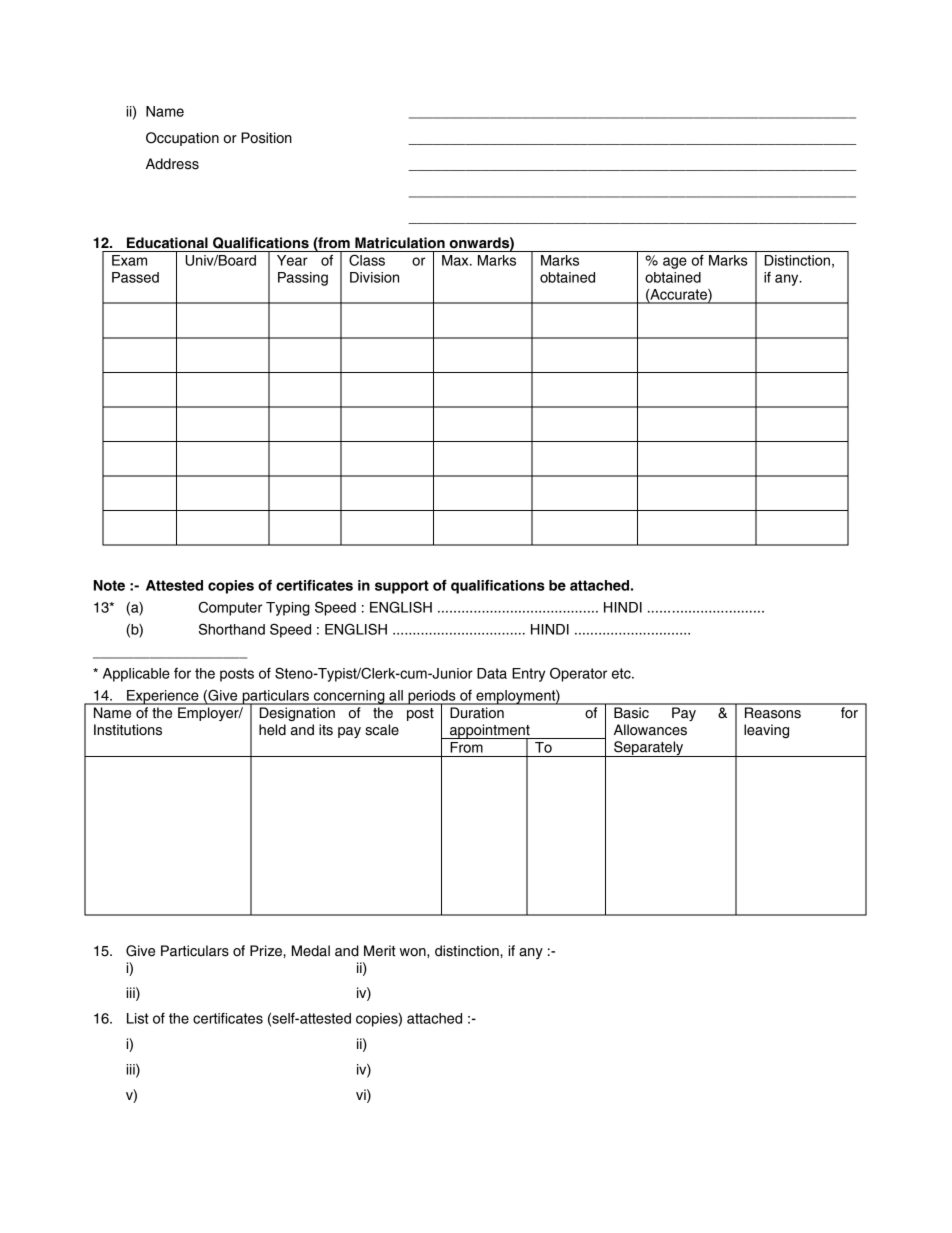 Image resolution: width=952 pixels, height=1233 pixels. What do you see at coordinates (622, 673) in the screenshot?
I see `etc` at bounding box center [622, 673].
